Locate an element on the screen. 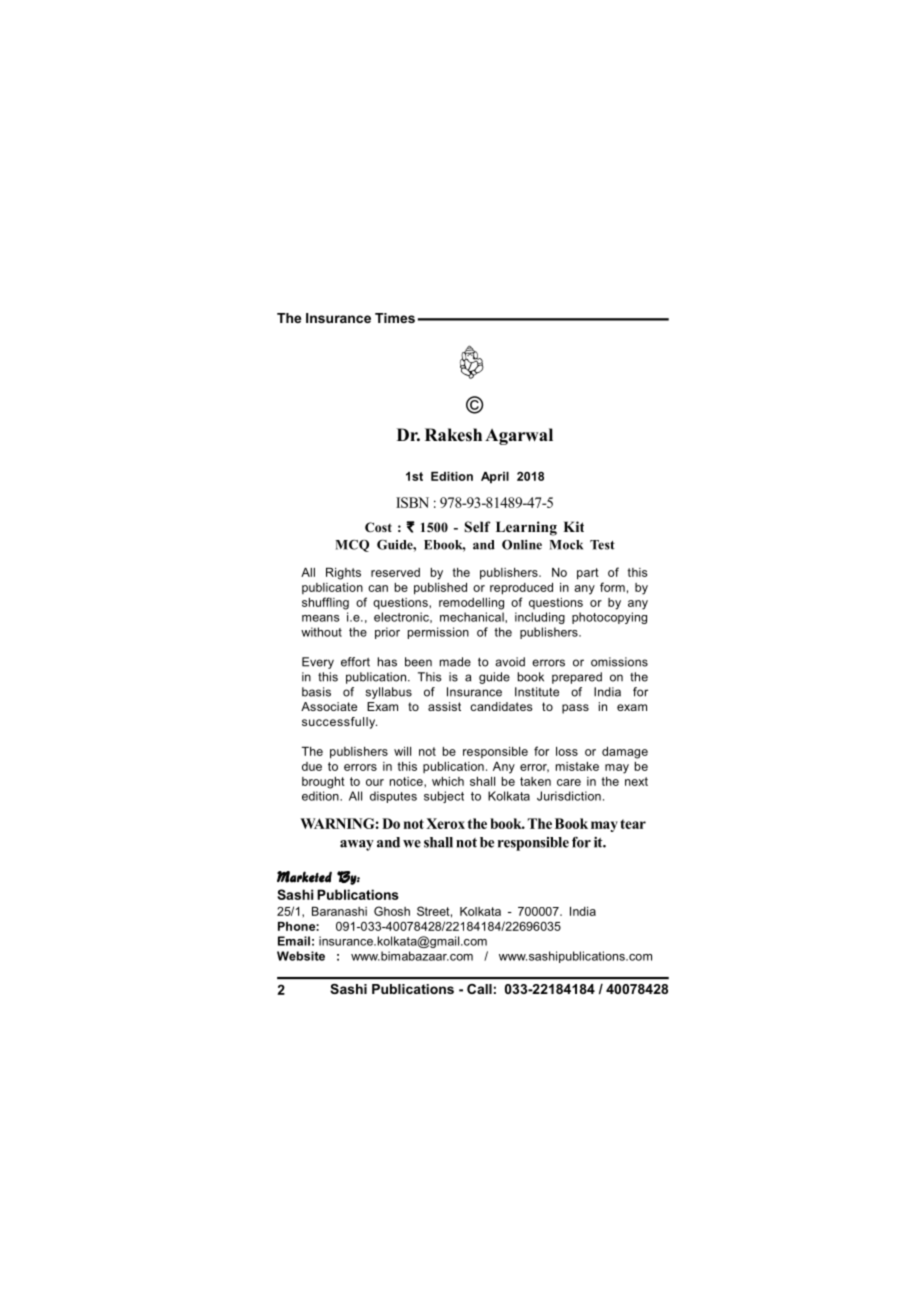 The width and height of the screenshot is (924, 1308). successfully is located at coordinates (339, 723).
